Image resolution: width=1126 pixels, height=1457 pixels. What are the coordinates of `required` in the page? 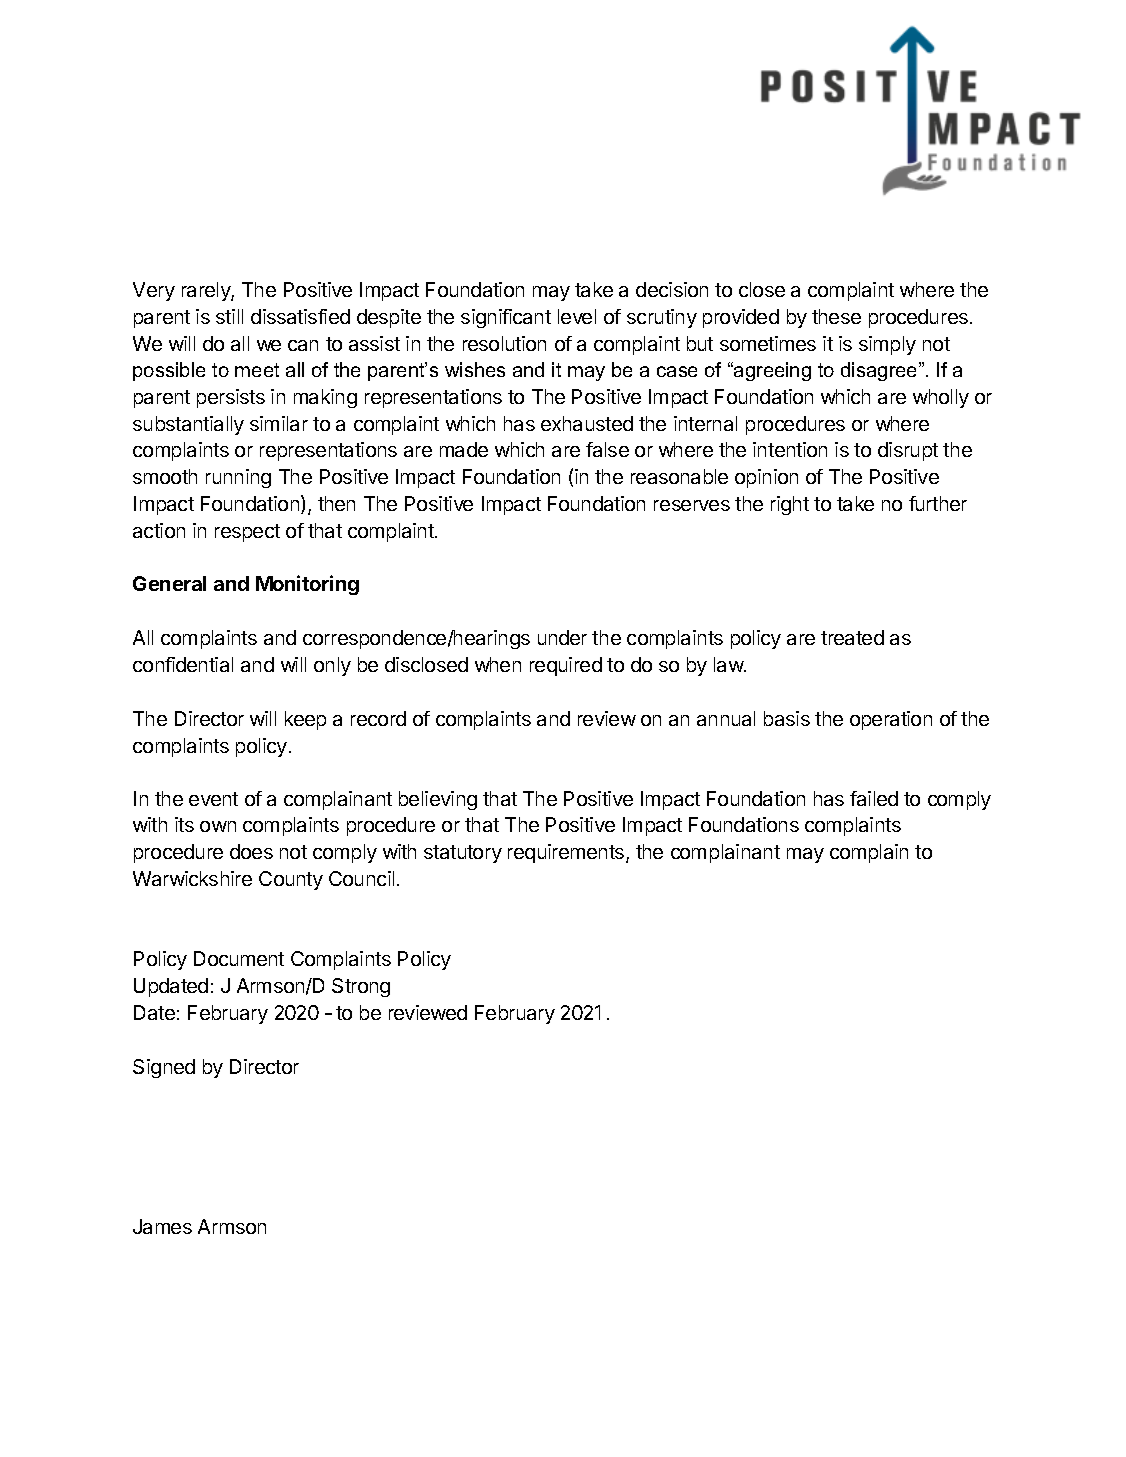 It's located at (566, 666).
